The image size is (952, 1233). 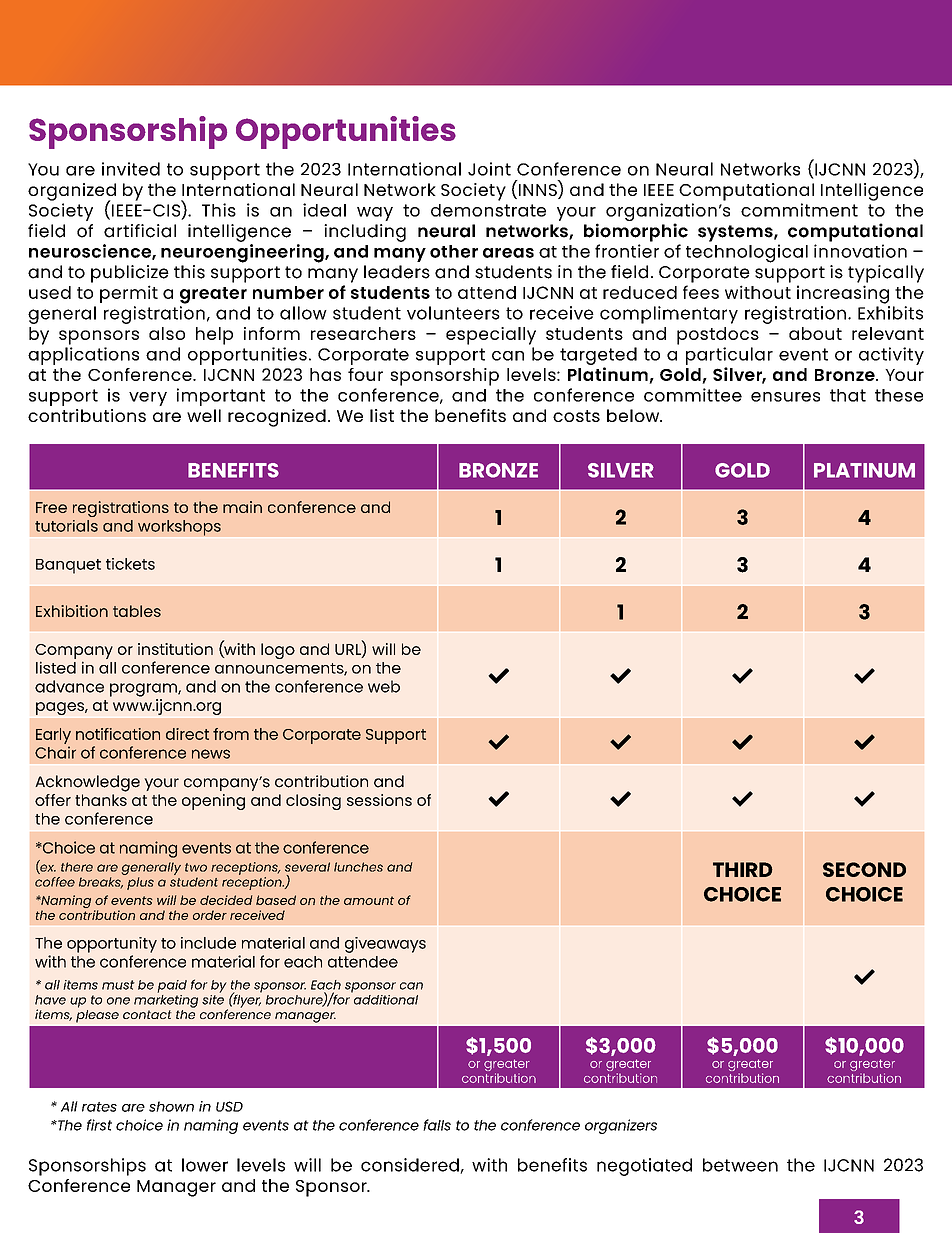 I want to click on thanks, so click(x=101, y=800).
